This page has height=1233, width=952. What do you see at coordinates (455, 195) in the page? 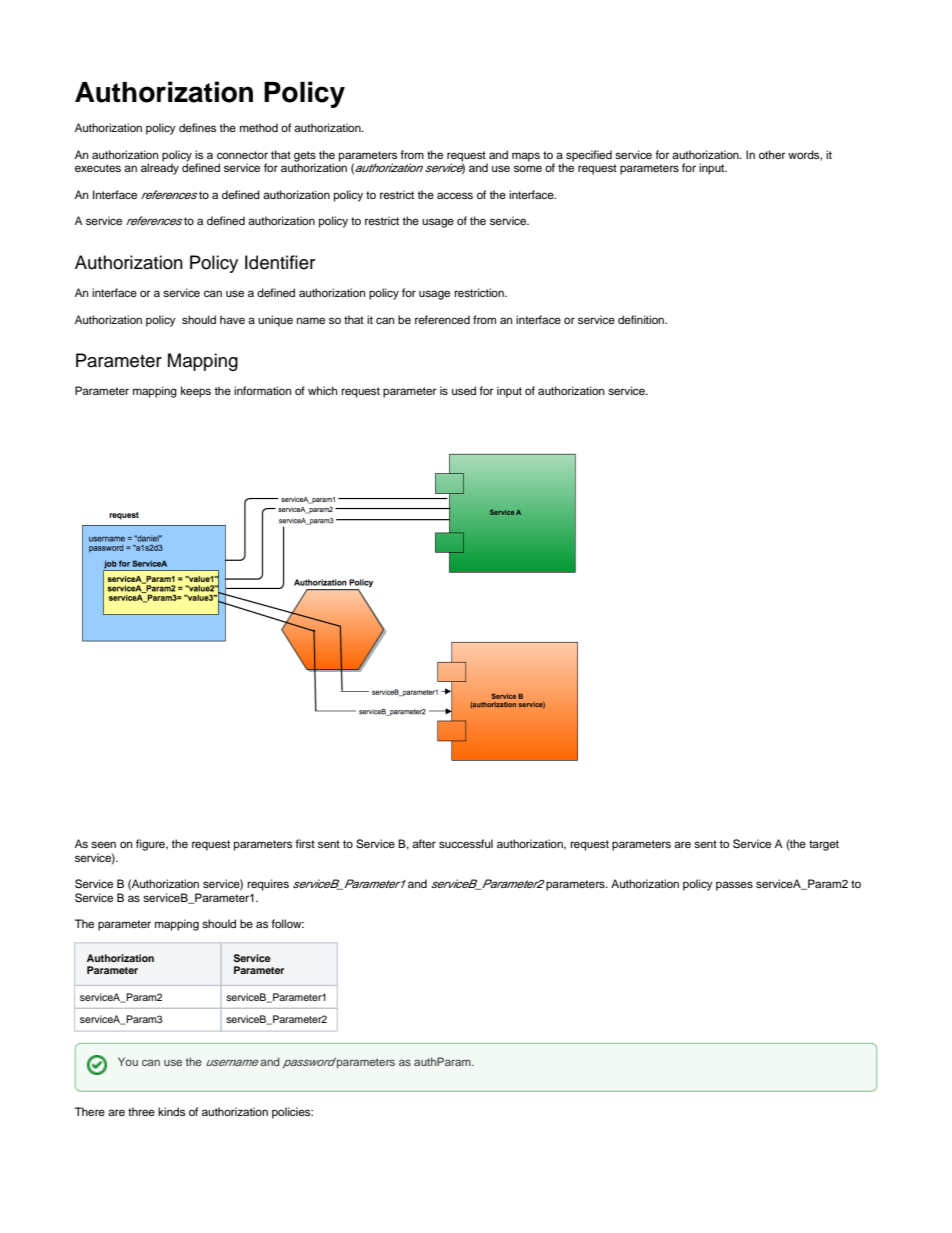
I see `access` at bounding box center [455, 195].
